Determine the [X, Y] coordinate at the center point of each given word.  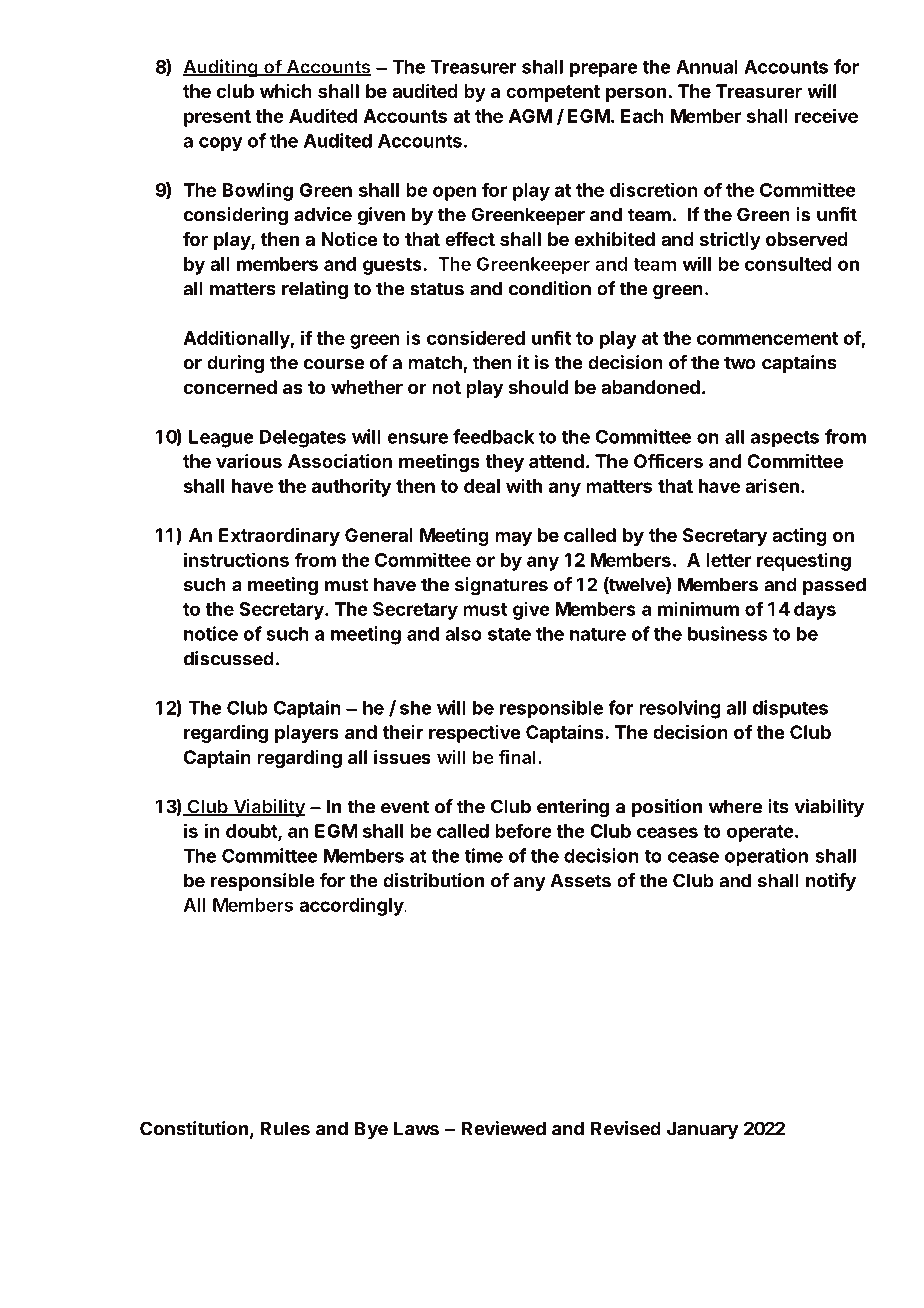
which [286, 91]
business [727, 633]
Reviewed [504, 1128]
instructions [236, 559]
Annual [707, 67]
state [509, 634]
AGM [530, 116]
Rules [285, 1128]
